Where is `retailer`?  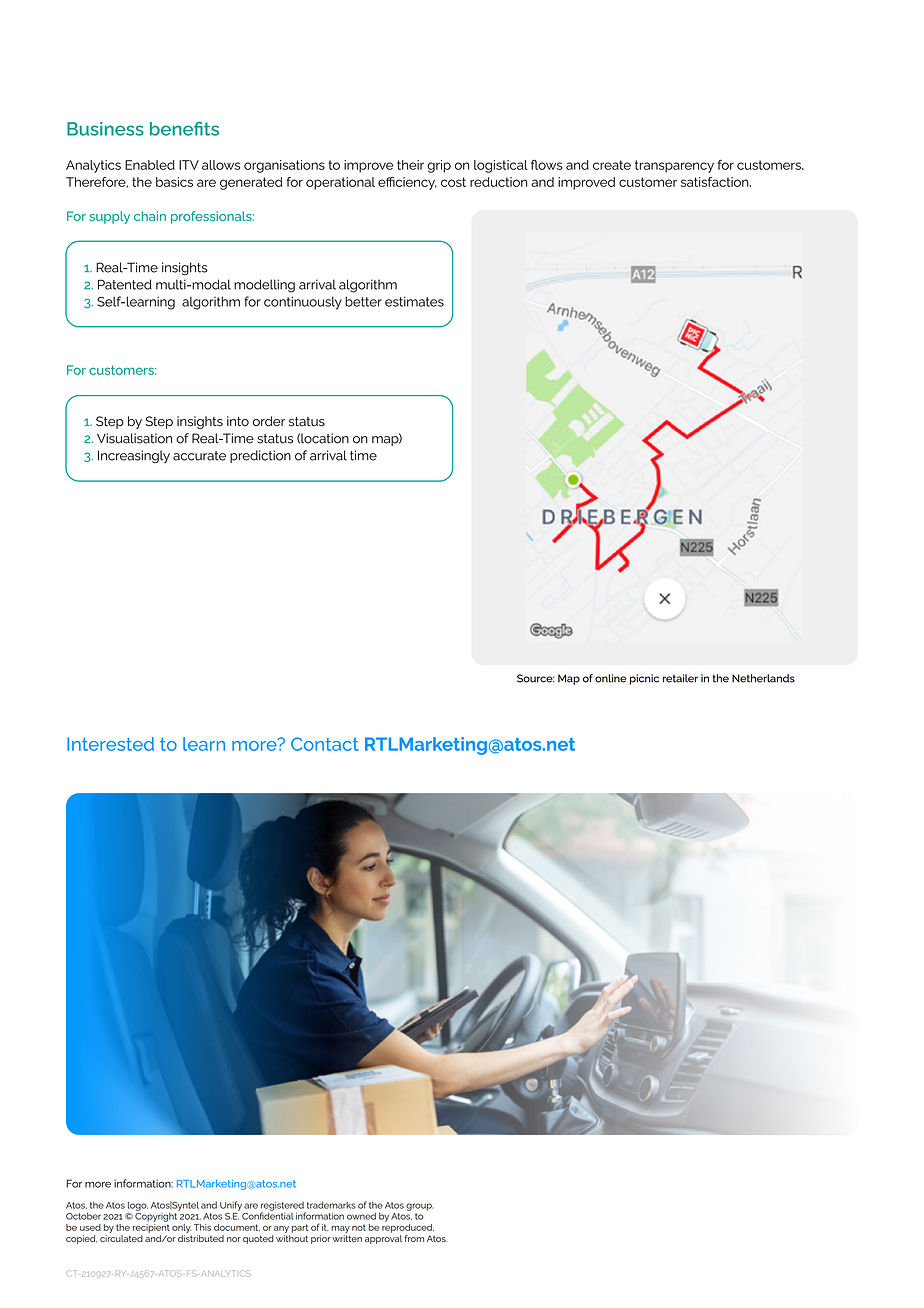 retailer is located at coordinates (680, 678).
